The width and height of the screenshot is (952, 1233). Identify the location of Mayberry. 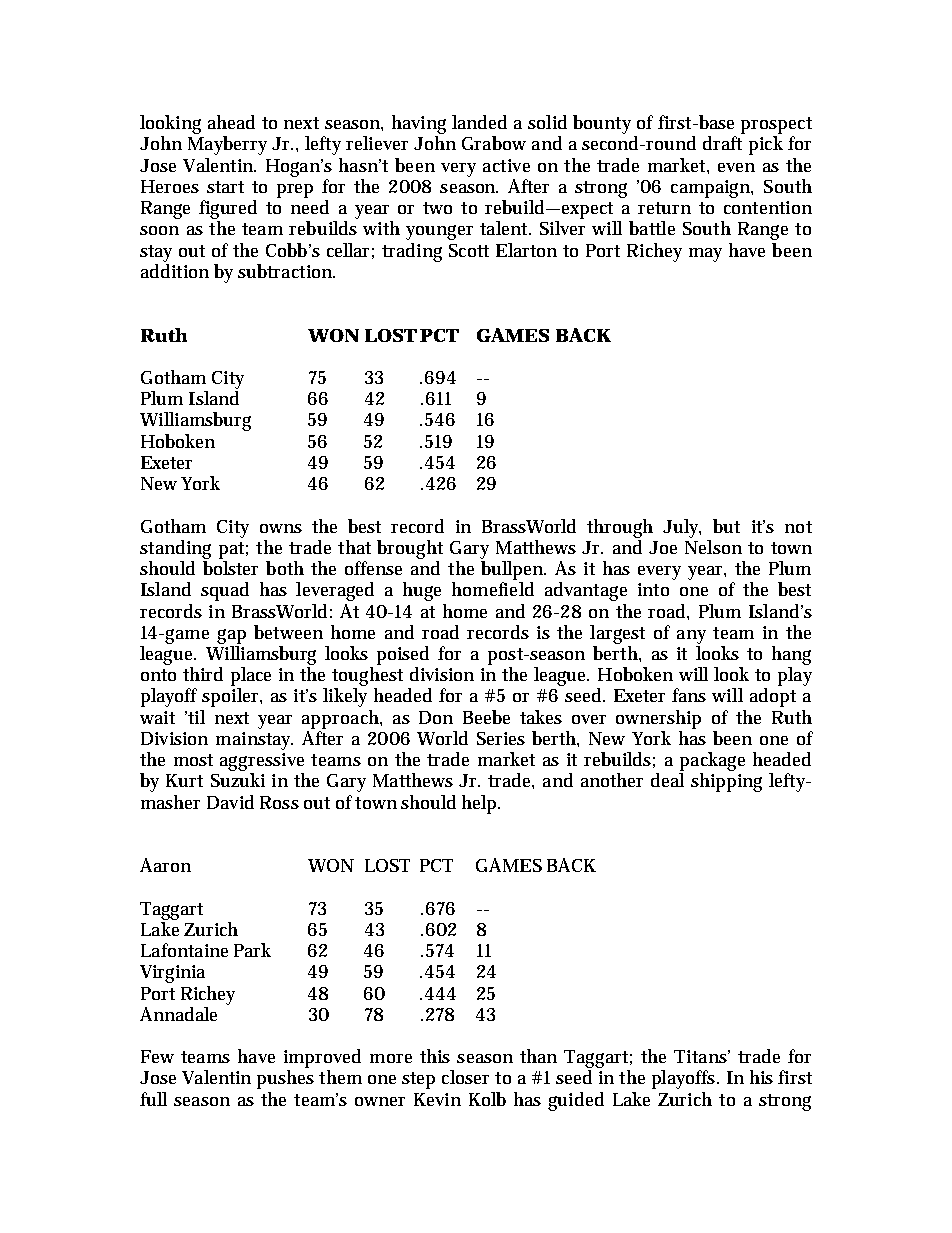
(227, 145).
